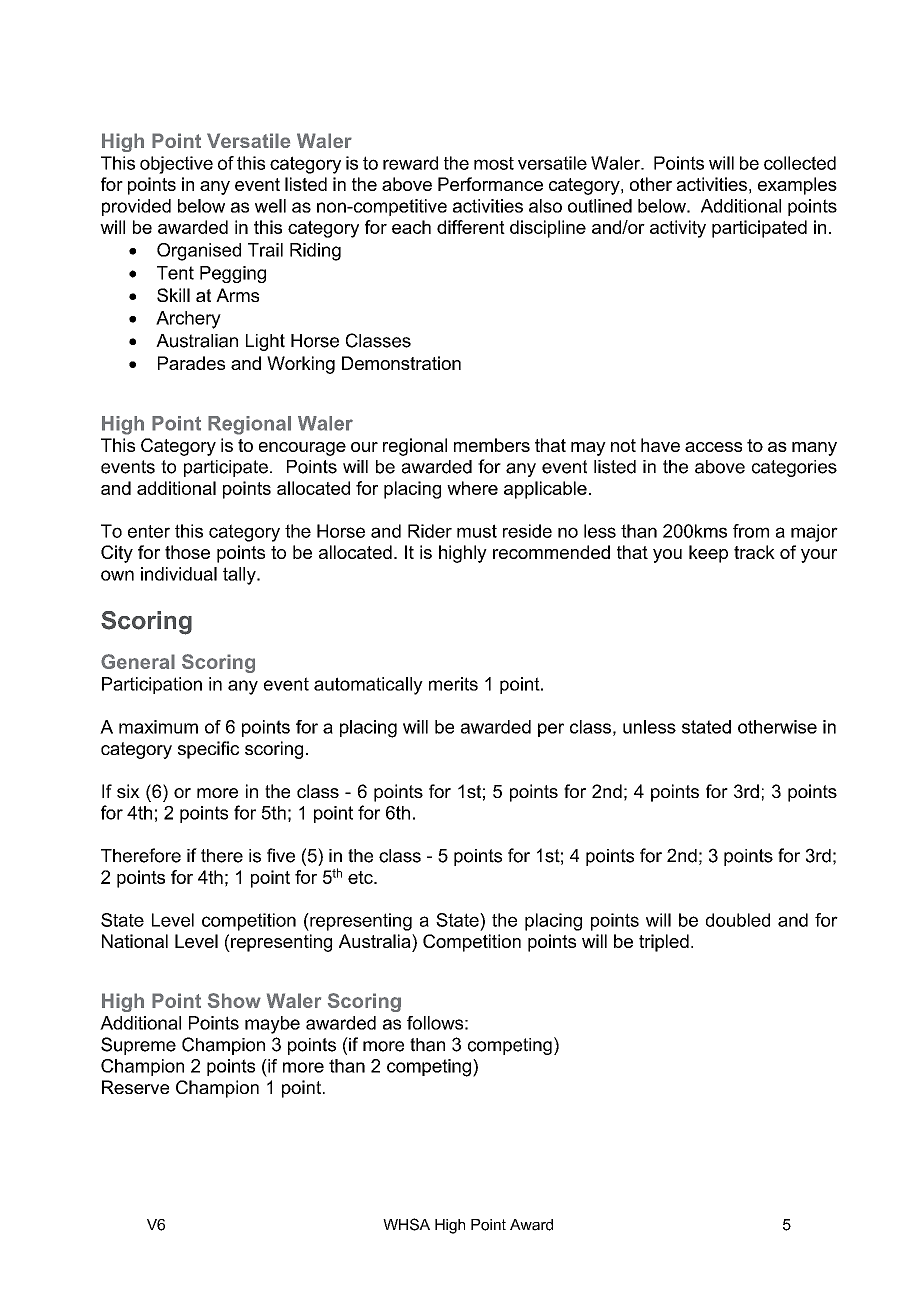 This image has height=1308, width=924. Describe the element at coordinates (713, 447) in the image. I see `access` at that location.
